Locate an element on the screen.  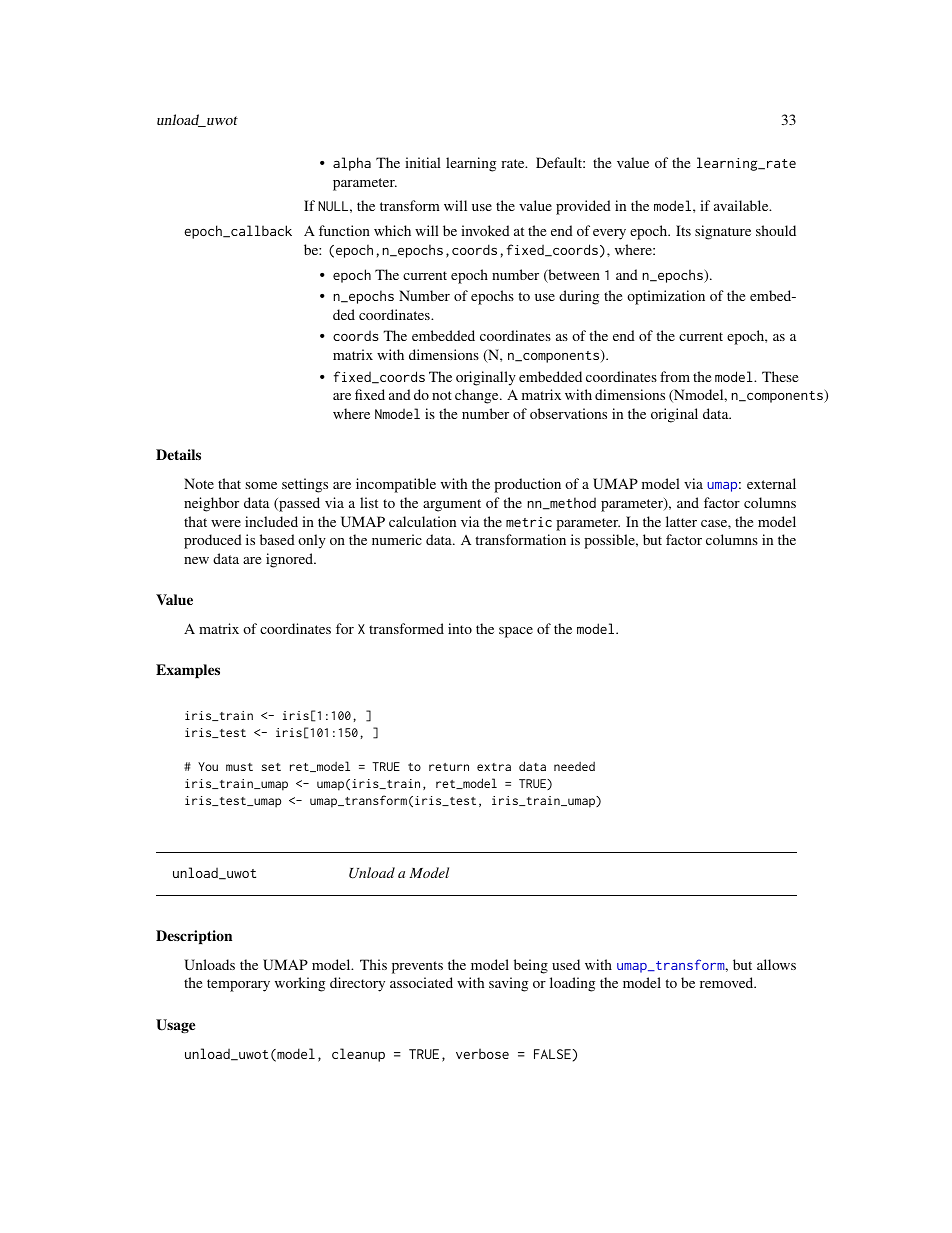
Details is located at coordinates (178, 454).
